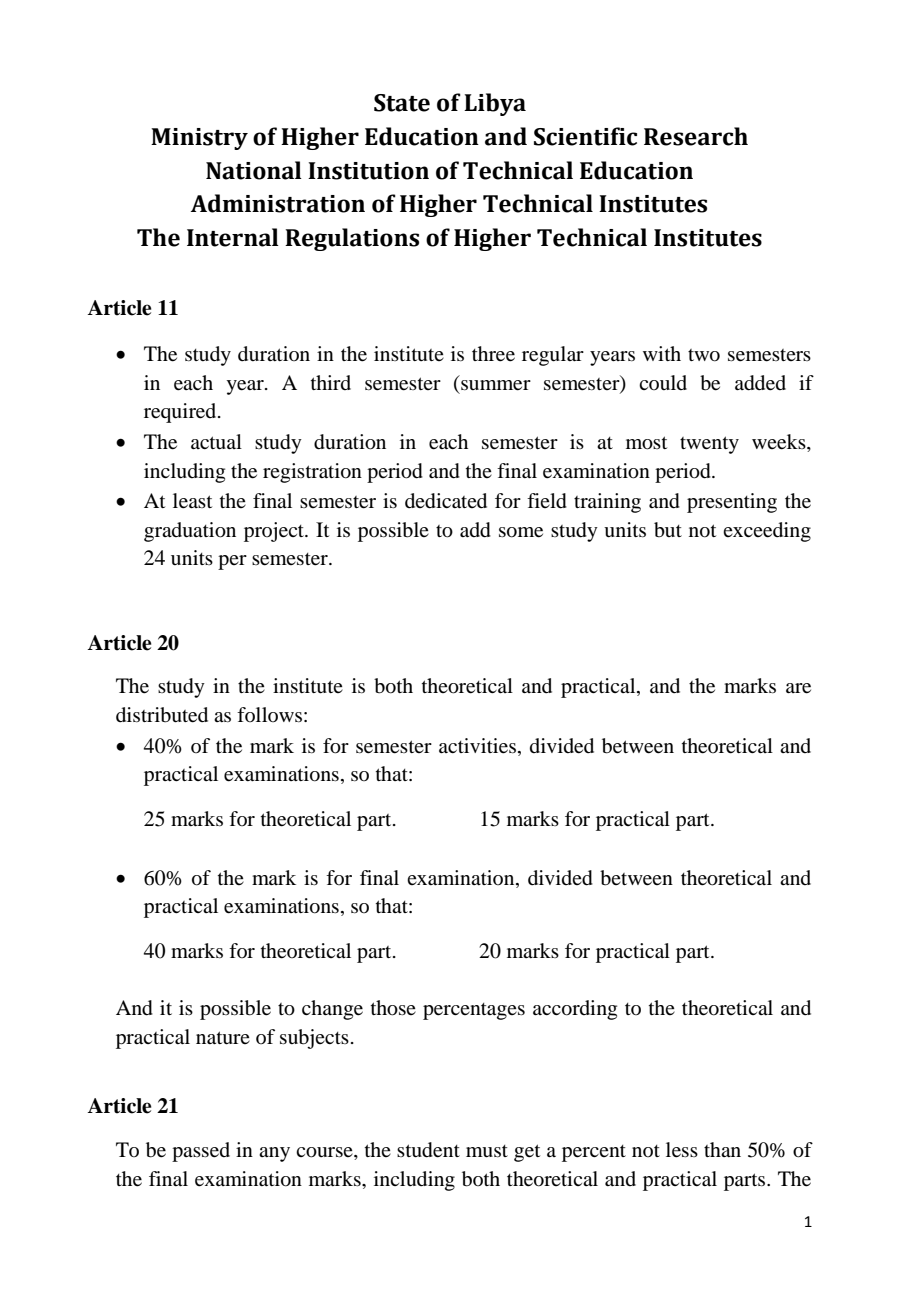  I want to click on activities, so click(479, 746).
